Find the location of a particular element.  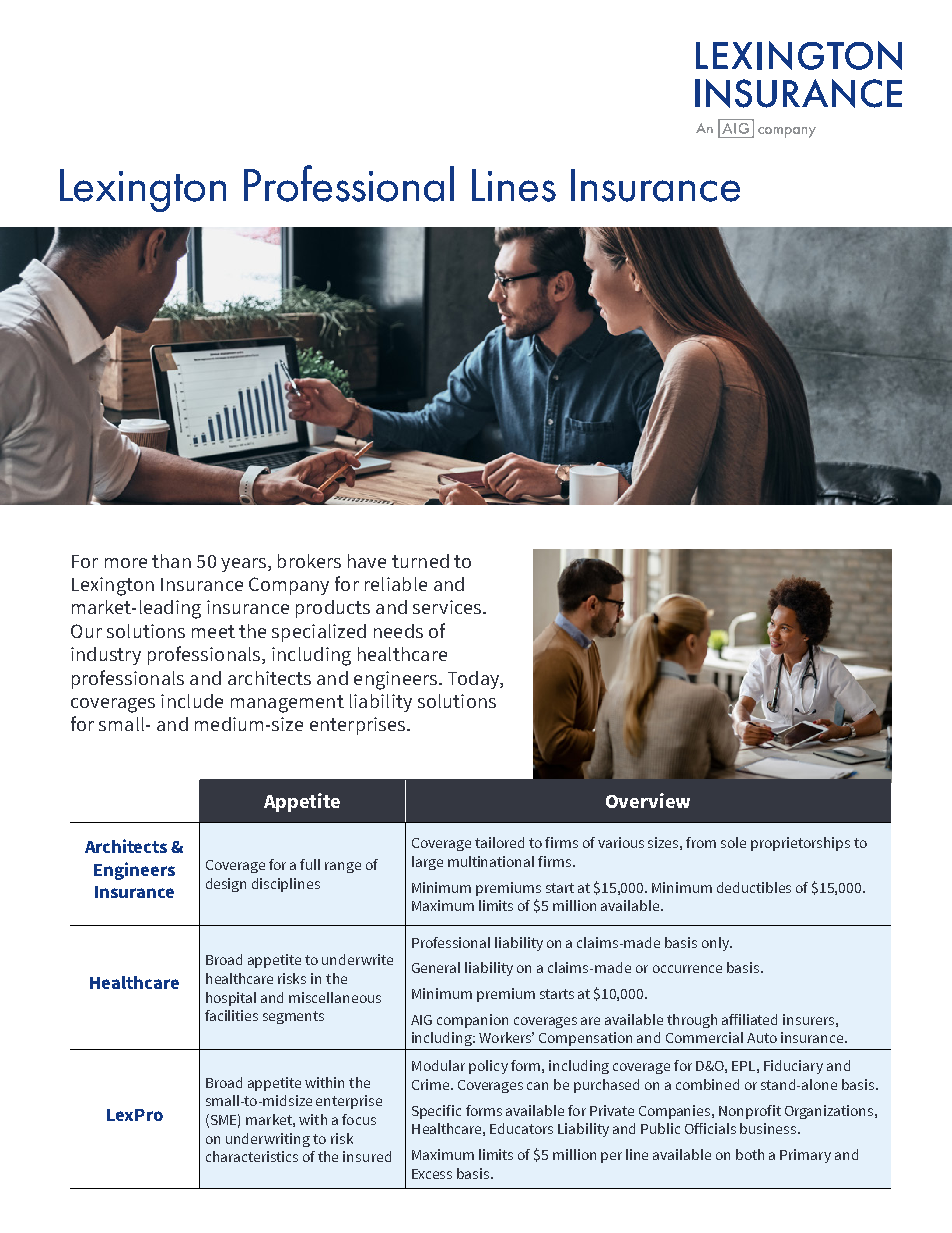

services is located at coordinates (448, 607).
